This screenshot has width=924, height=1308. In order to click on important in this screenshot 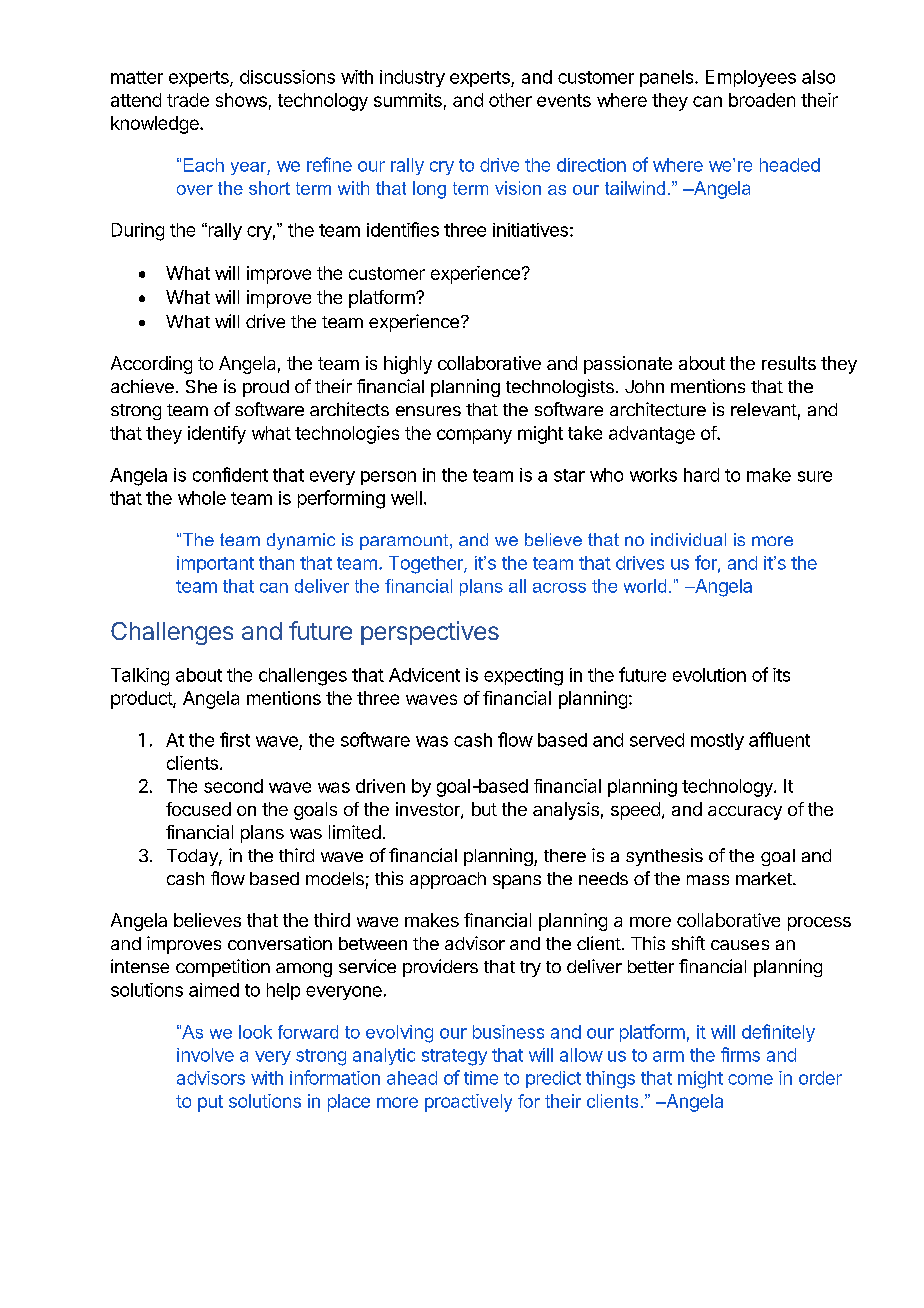, I will do `click(215, 564)`.
